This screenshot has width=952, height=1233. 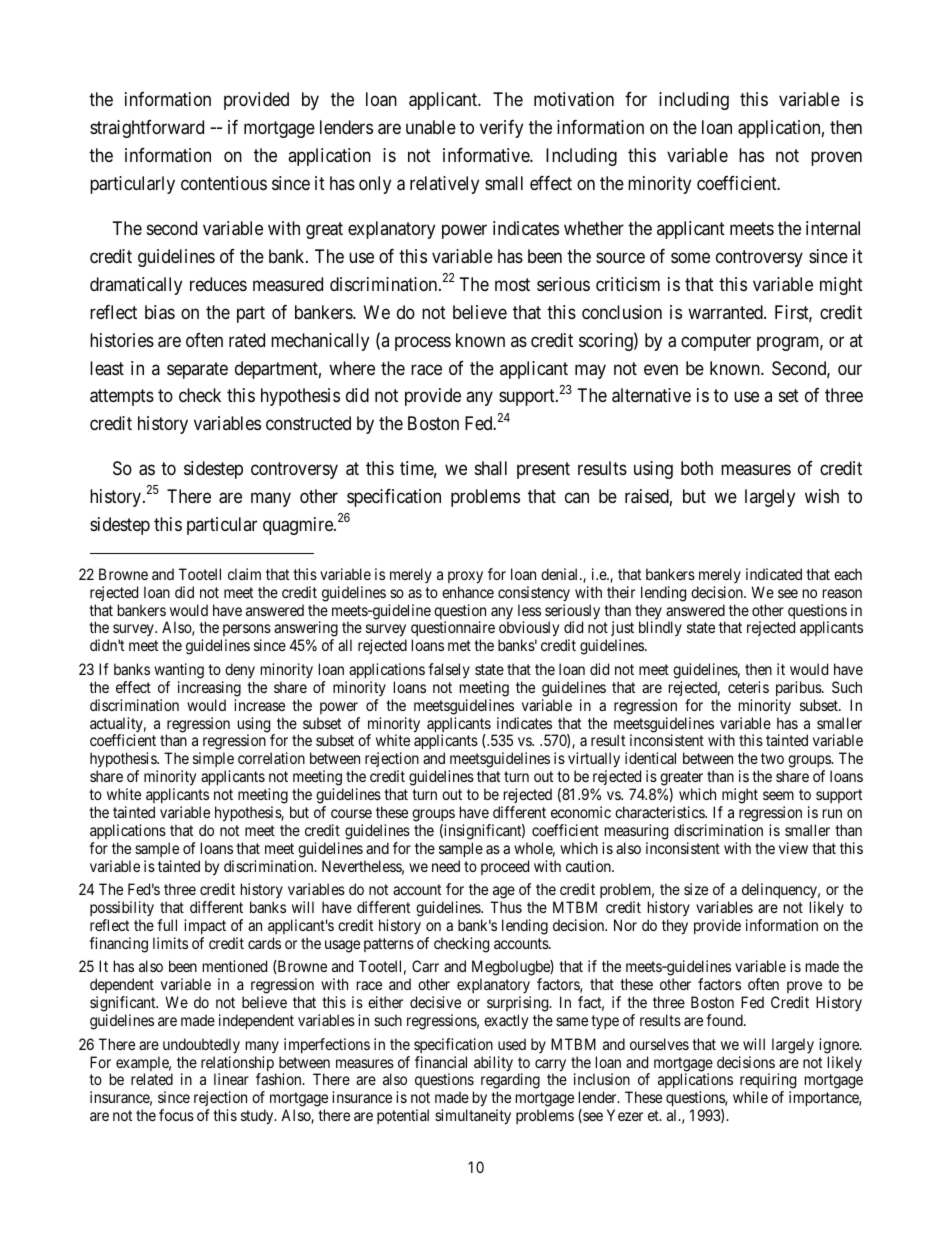 I want to click on enhance, so click(x=468, y=592).
